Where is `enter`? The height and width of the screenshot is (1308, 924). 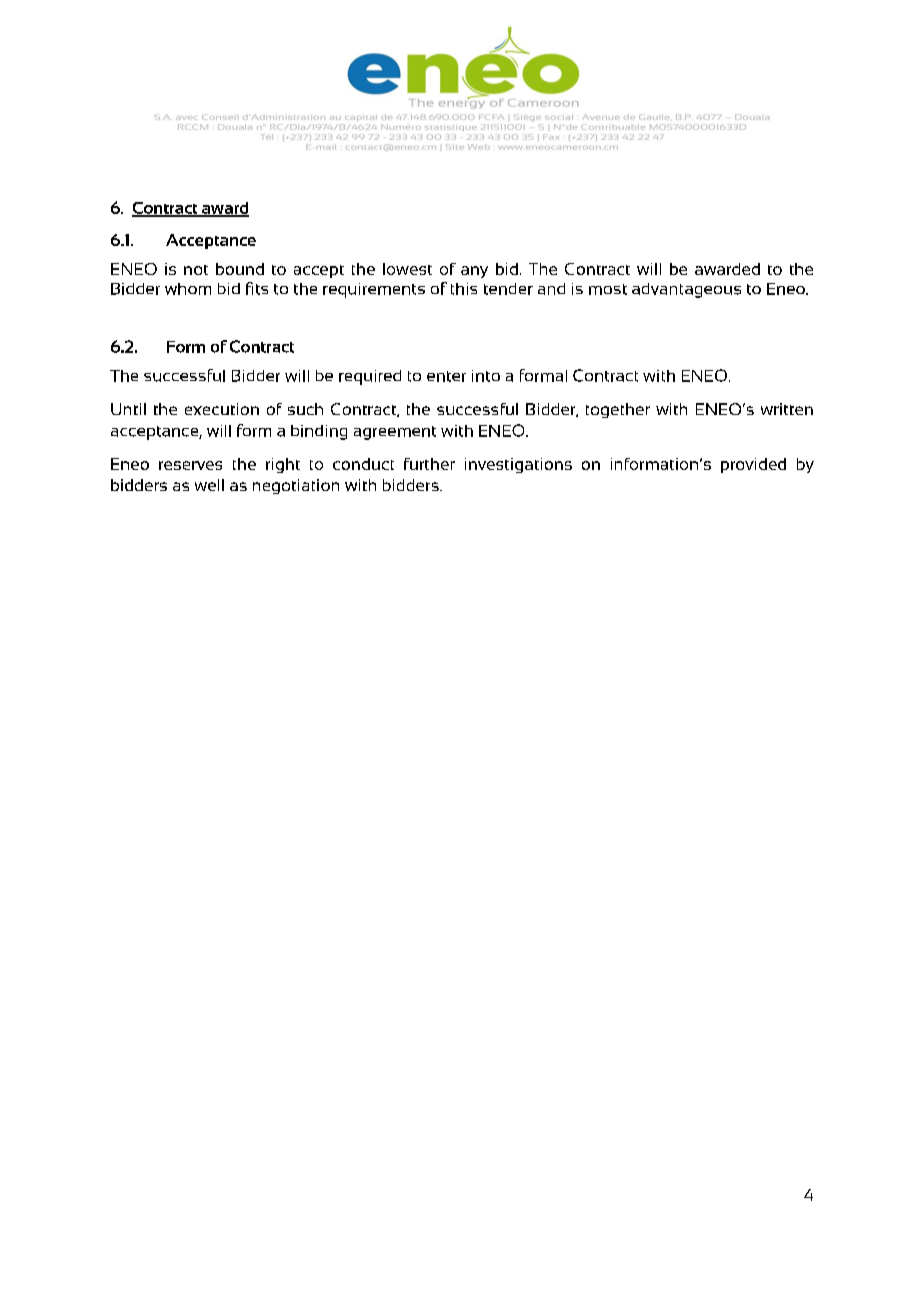 enter is located at coordinates (446, 376).
